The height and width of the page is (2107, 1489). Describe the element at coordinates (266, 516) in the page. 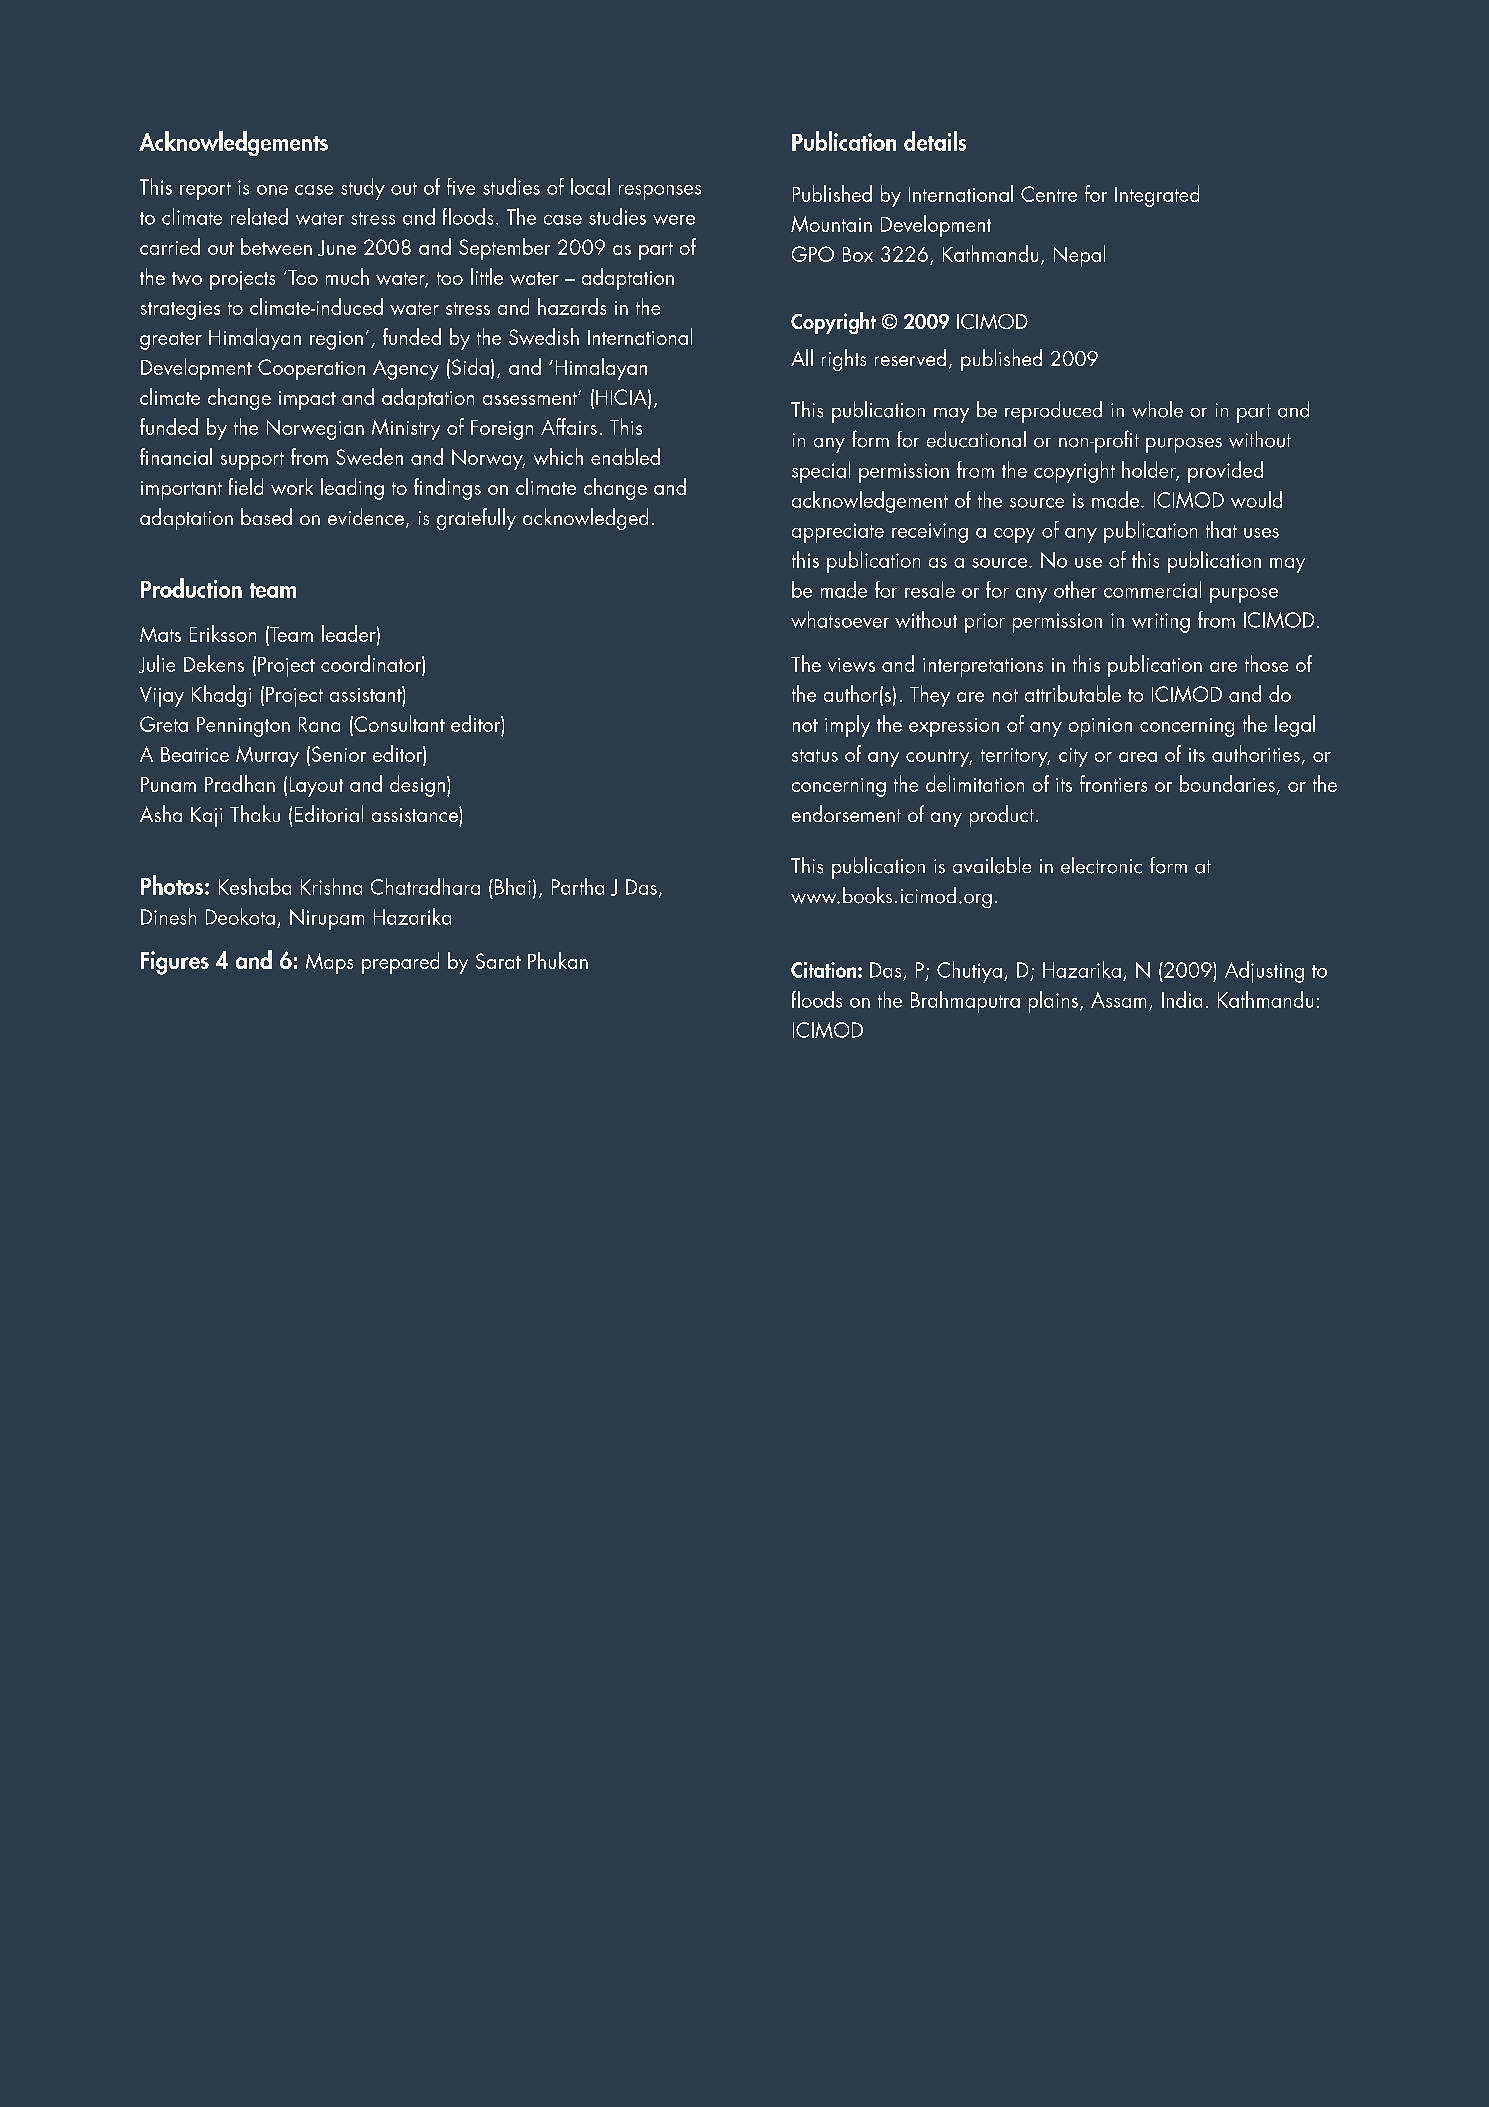

I see `based` at that location.
